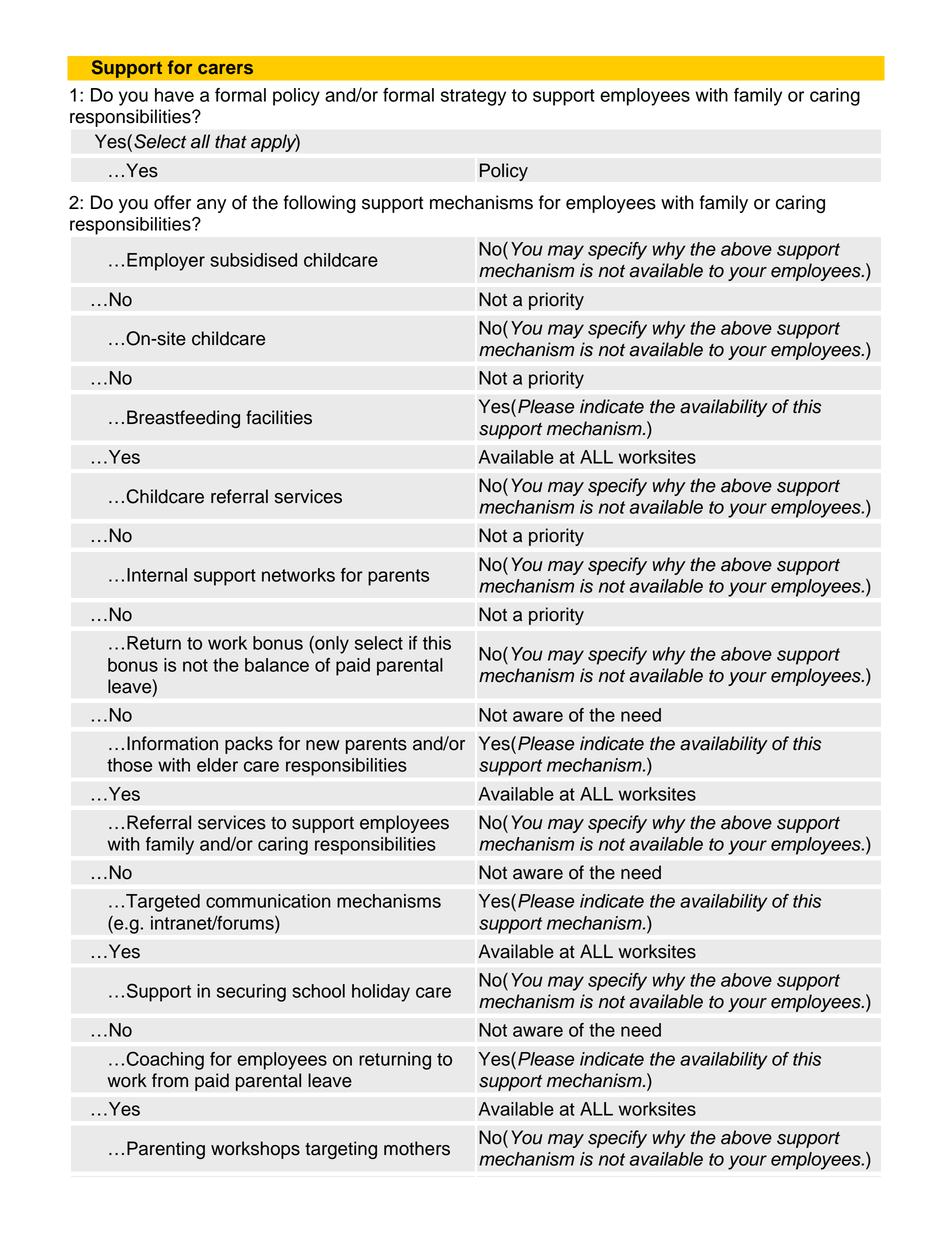  I want to click on new, so click(323, 745).
